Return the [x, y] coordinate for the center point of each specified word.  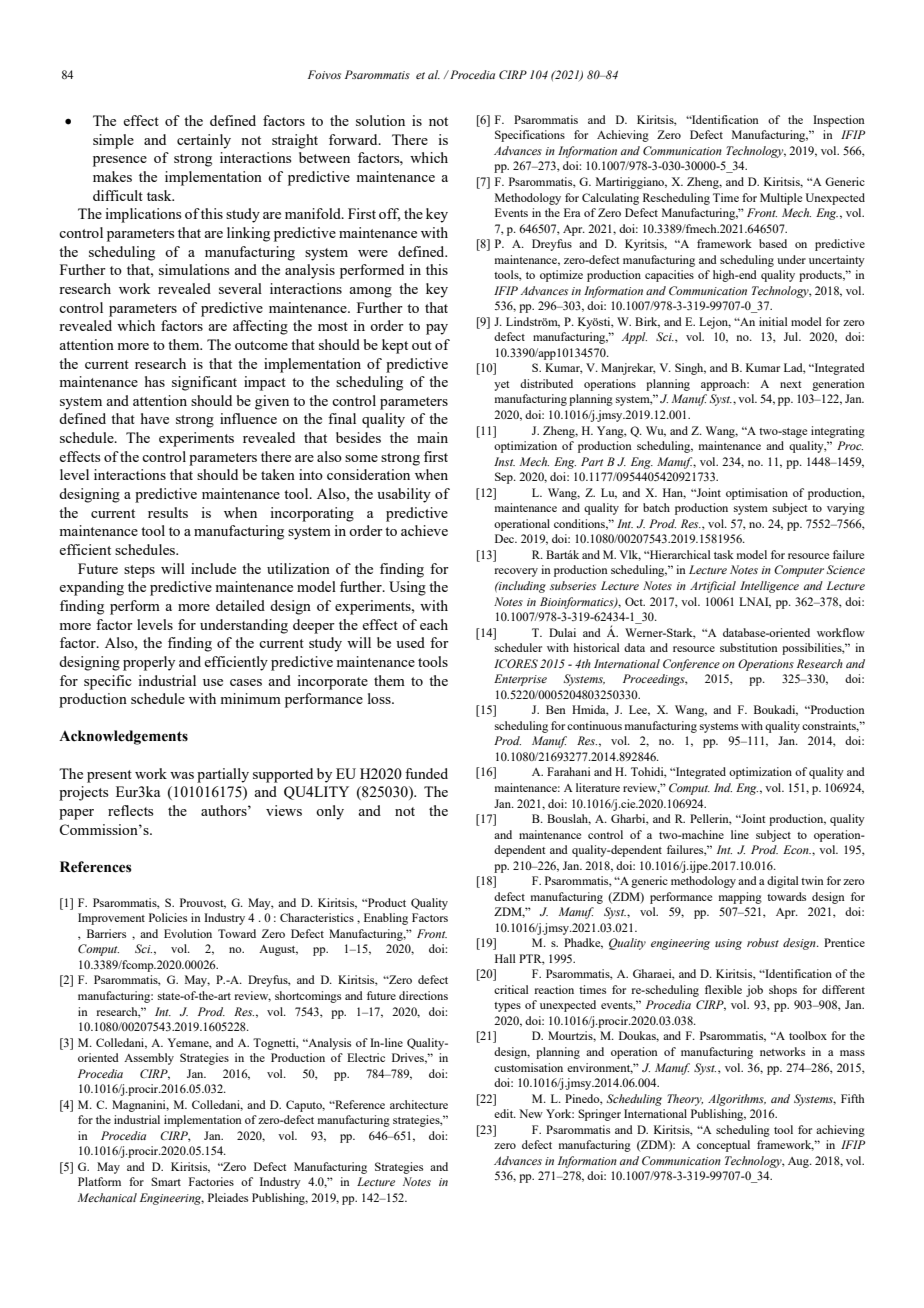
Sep [505, 478]
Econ [797, 849]
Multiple [781, 199]
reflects [130, 810]
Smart [166, 1181]
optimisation [757, 494]
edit [505, 1113]
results [168, 512]
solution [380, 120]
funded [426, 773]
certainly [204, 141]
